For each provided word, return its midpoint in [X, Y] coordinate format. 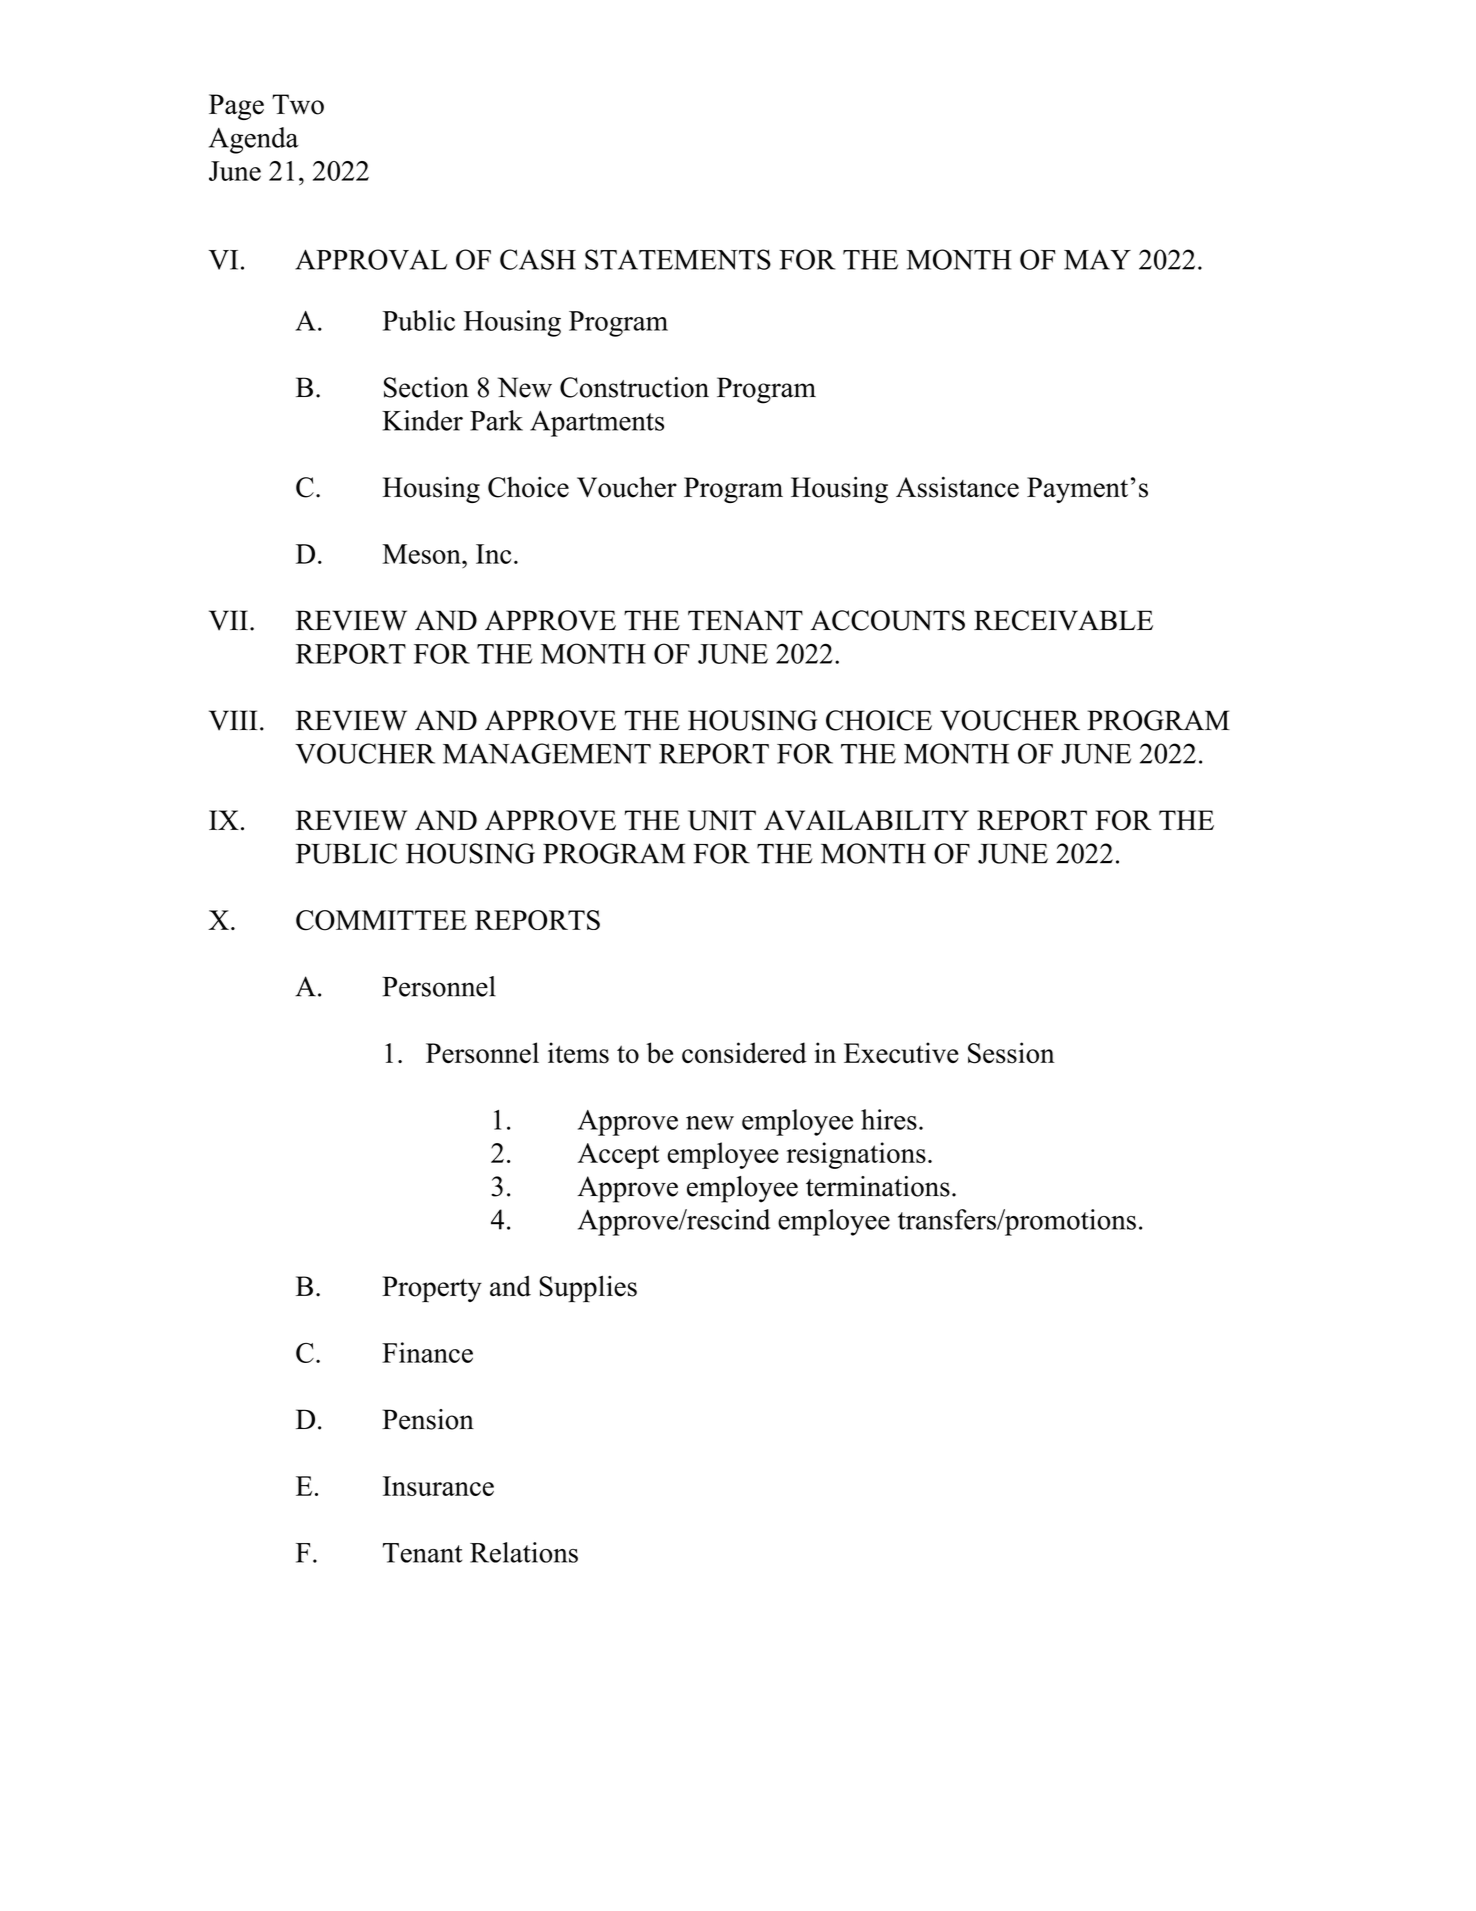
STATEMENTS [678, 259]
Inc [493, 554]
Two [298, 104]
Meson [423, 554]
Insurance [438, 1486]
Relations [524, 1552]
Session [1011, 1053]
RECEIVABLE [1063, 620]
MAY [1097, 259]
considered [744, 1053]
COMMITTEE [381, 920]
